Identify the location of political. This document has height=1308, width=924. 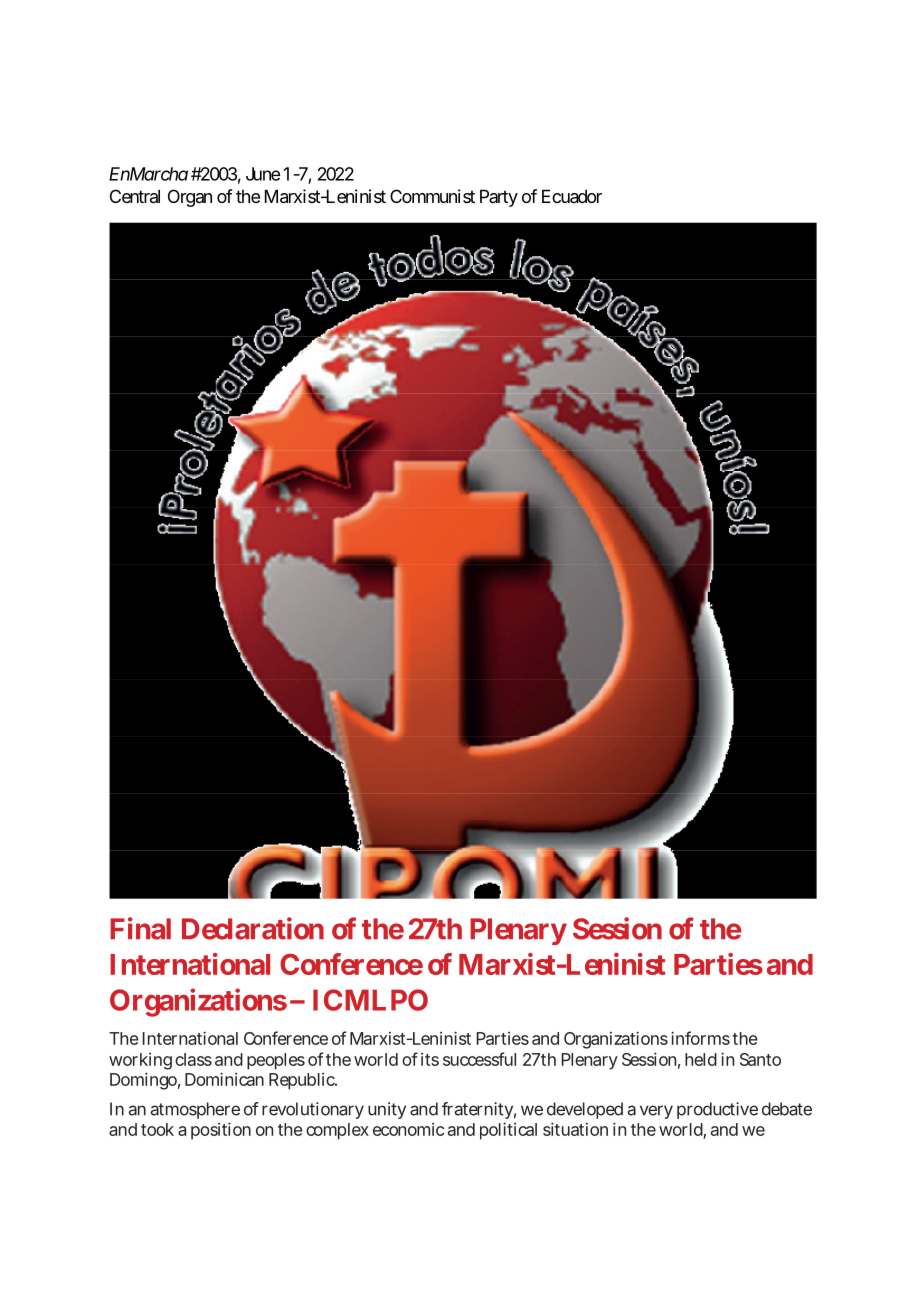
(508, 1131).
